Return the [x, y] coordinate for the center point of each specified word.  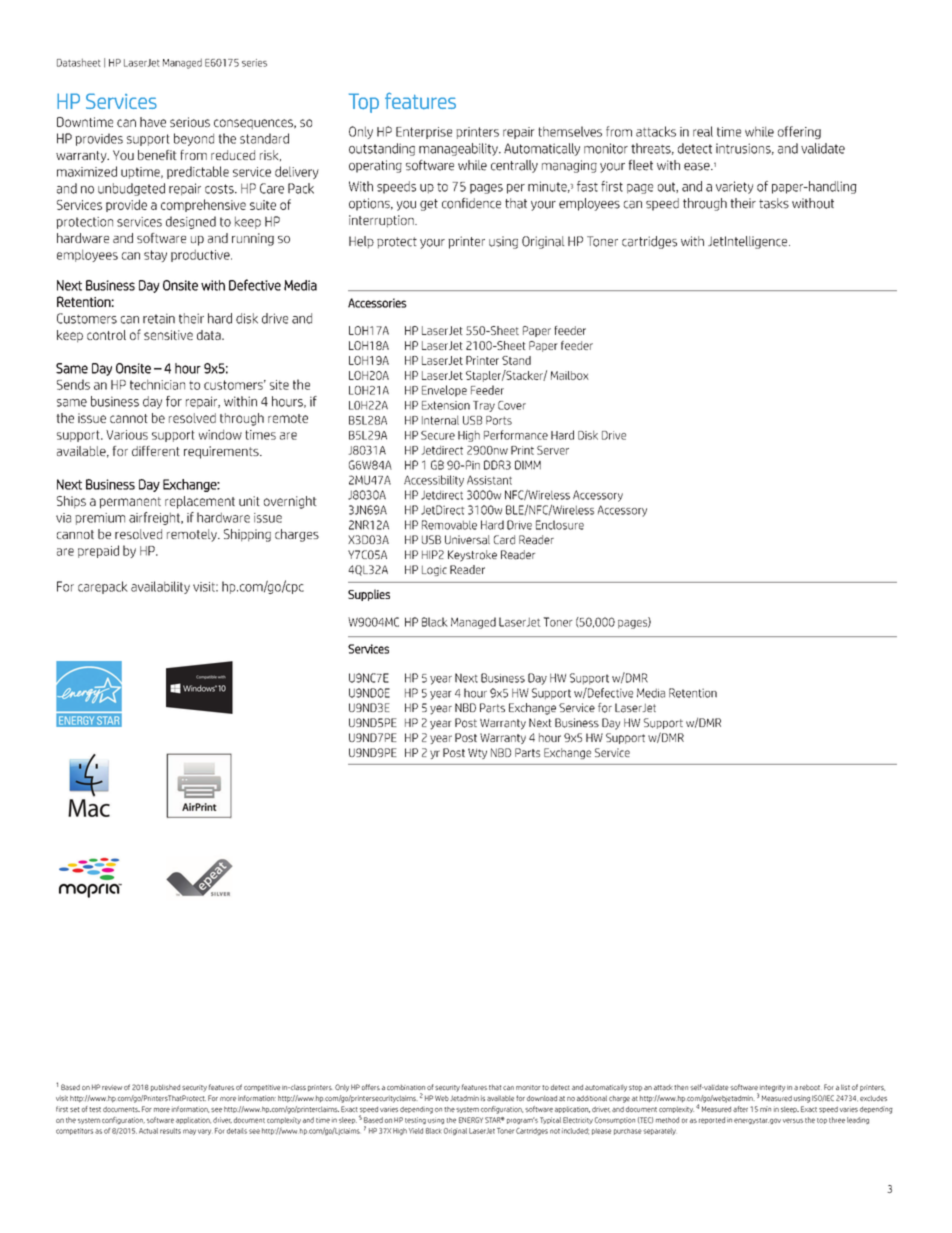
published [165, 1087]
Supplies [369, 595]
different [156, 451]
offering [799, 132]
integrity [771, 1089]
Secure [438, 435]
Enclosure [560, 525]
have [153, 122]
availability [160, 587]
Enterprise [424, 133]
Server [553, 450]
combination [406, 1087]
